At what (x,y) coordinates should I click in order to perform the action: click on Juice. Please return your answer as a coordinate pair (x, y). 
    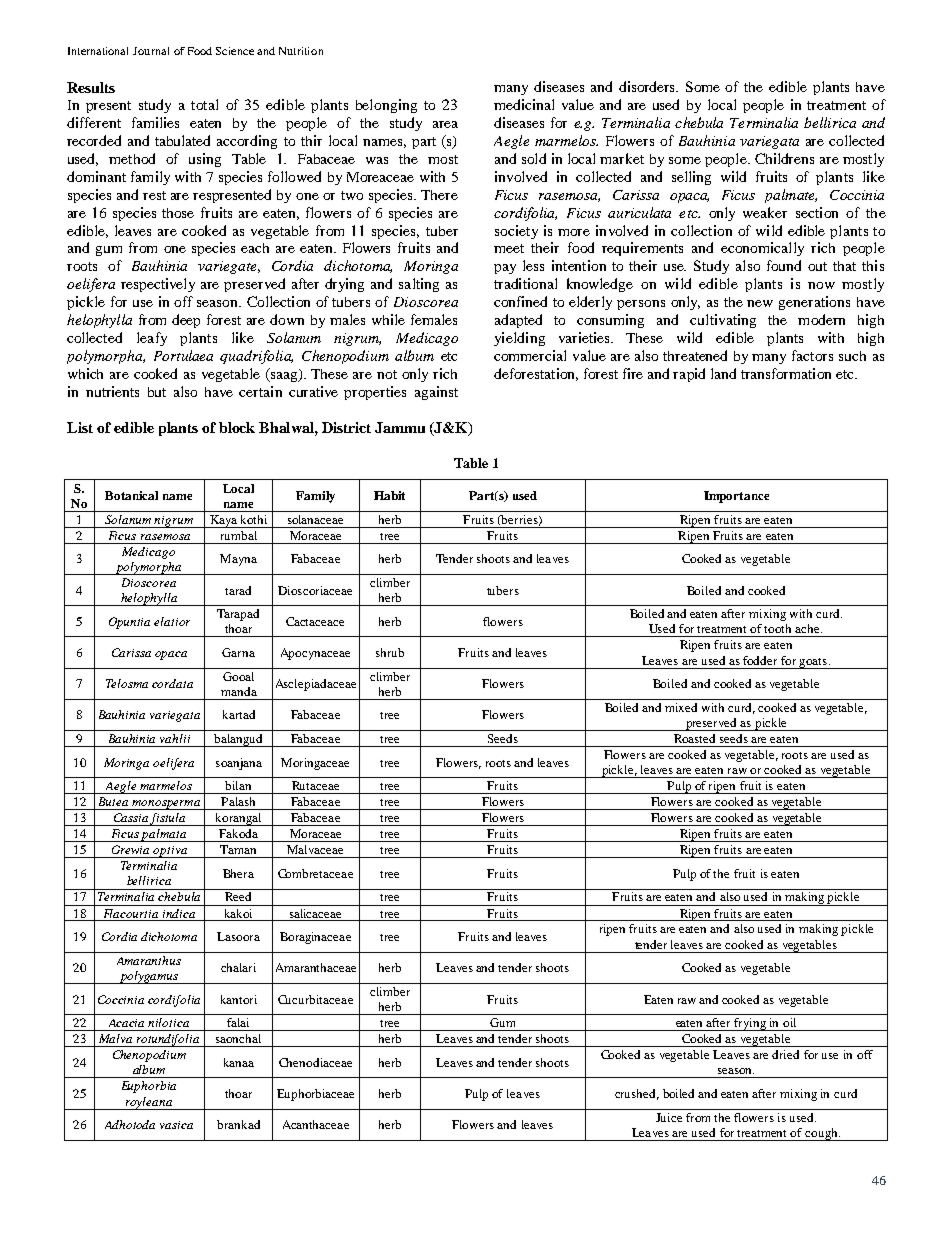
    Looking at the image, I should click on (669, 1117).
